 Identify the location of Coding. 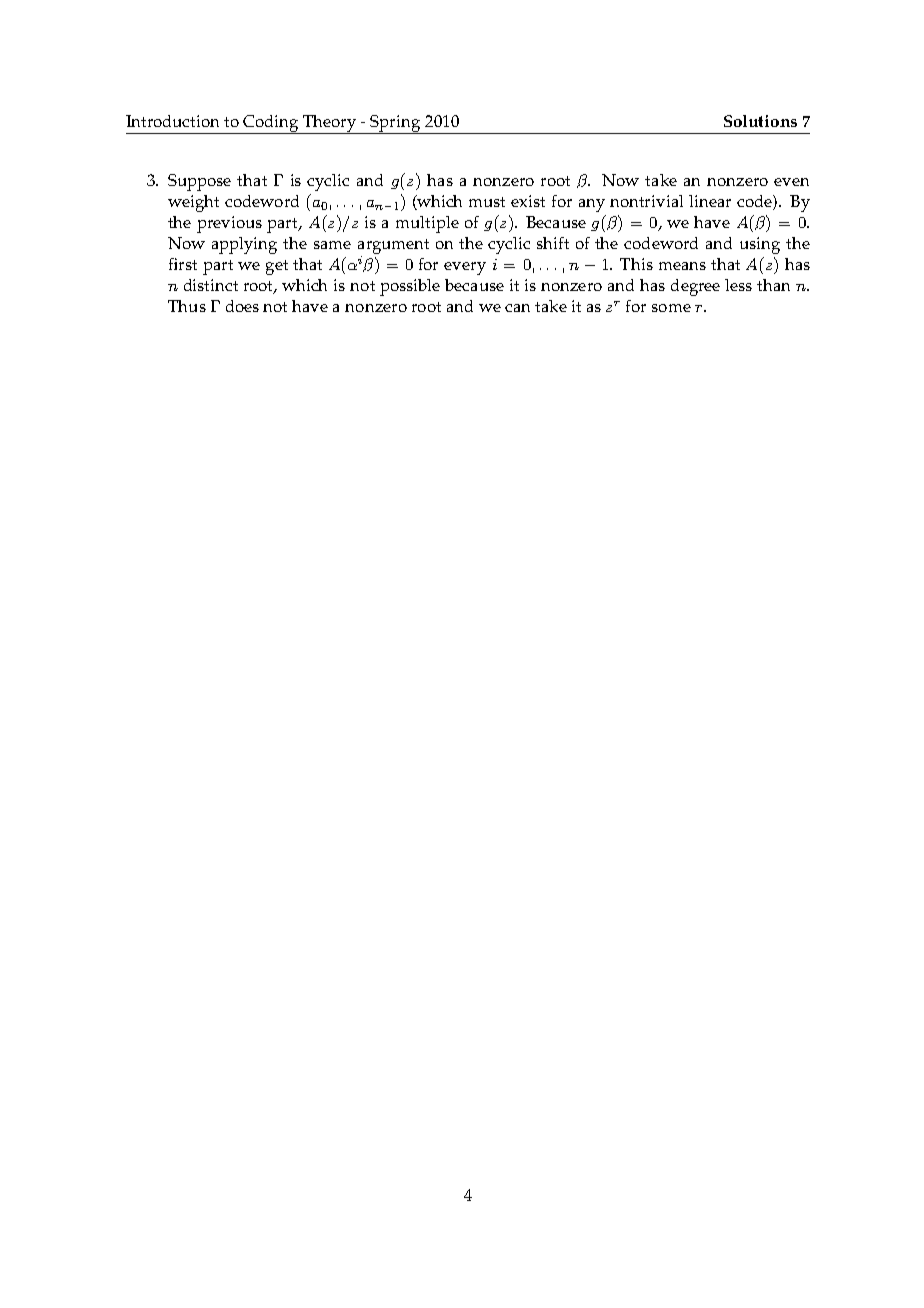
(271, 124).
